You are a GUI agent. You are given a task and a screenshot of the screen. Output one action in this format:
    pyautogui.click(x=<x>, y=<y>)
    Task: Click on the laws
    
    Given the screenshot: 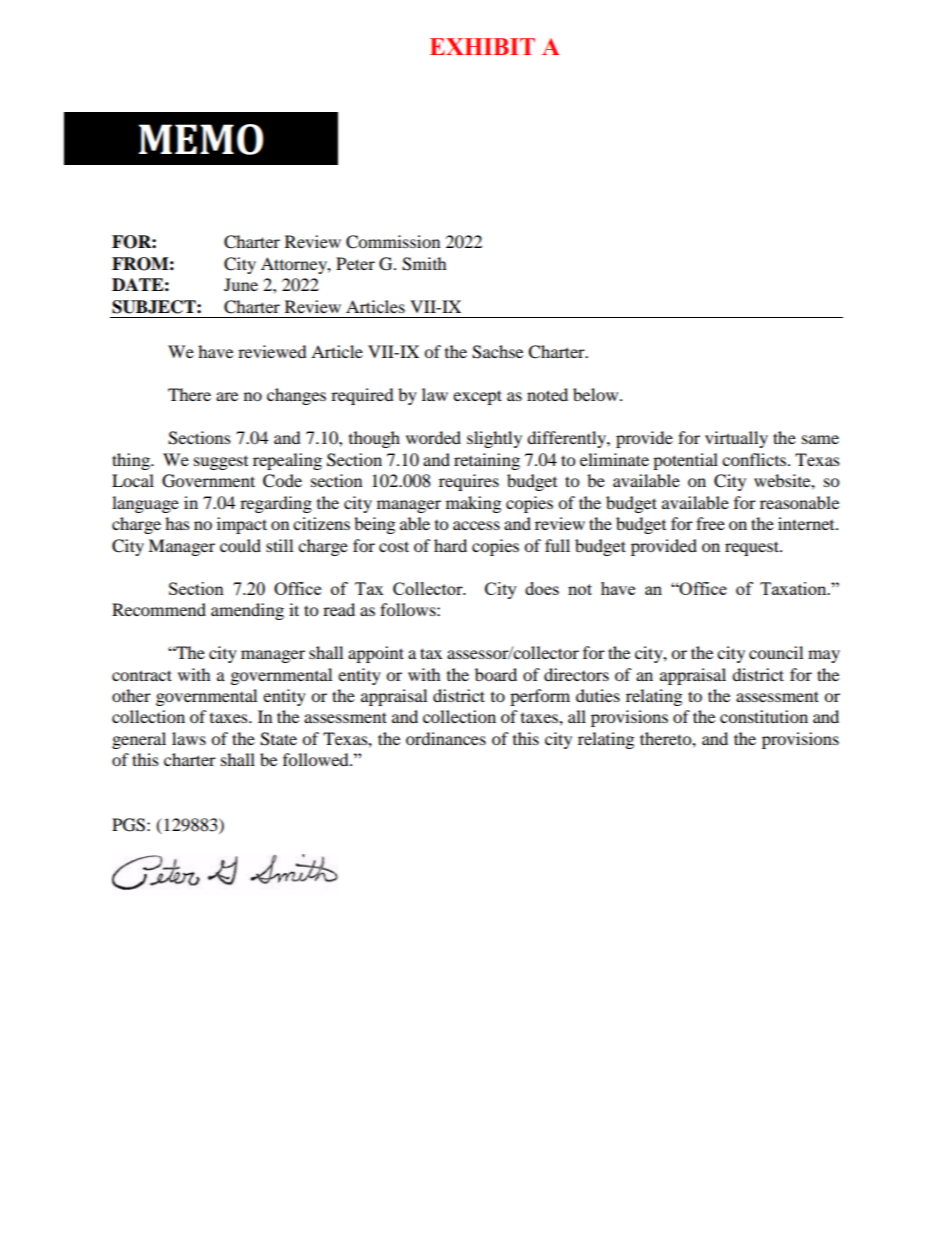 What is the action you would take?
    pyautogui.click(x=189, y=738)
